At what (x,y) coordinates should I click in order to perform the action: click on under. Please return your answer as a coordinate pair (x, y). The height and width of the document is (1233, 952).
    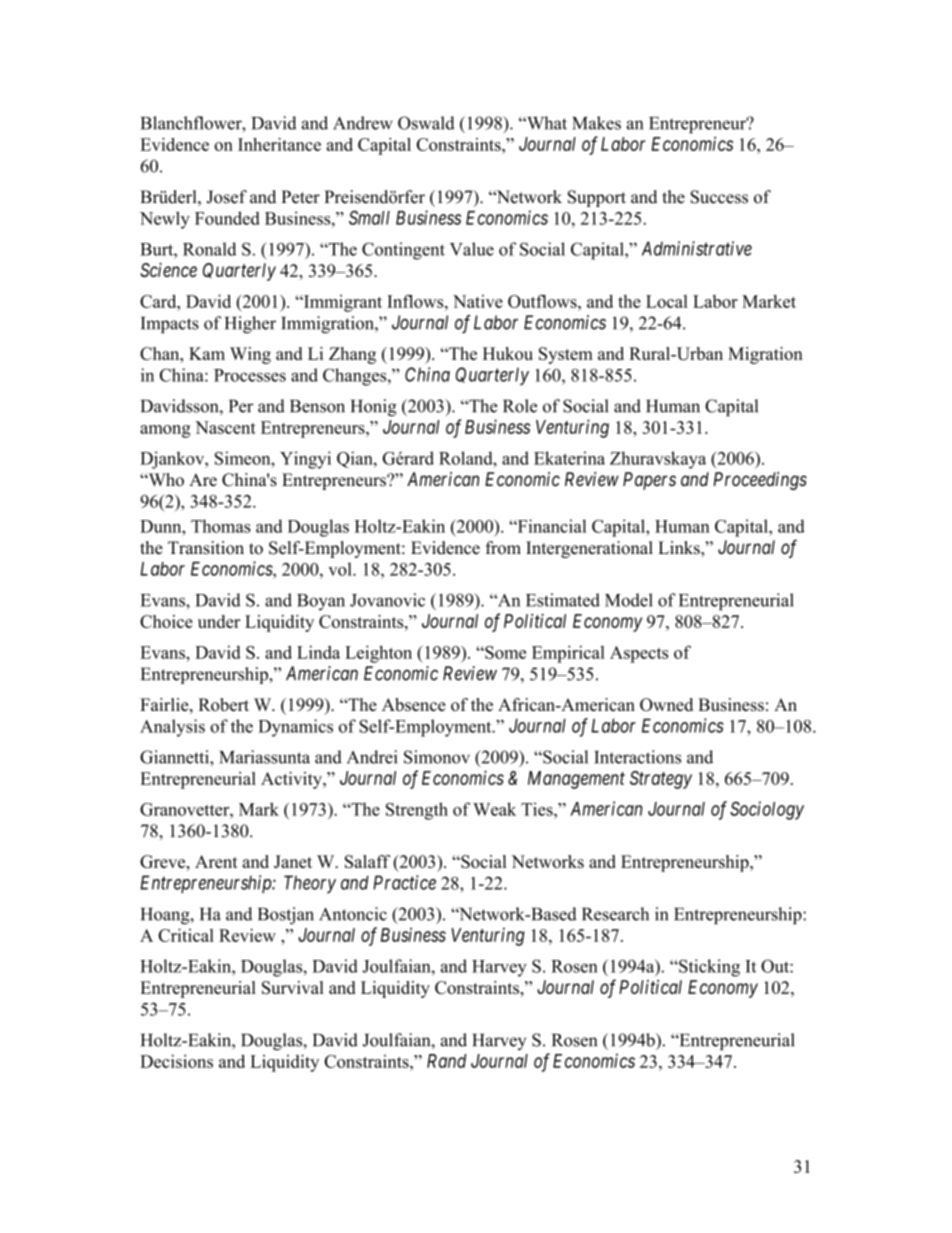
    Looking at the image, I should click on (219, 621).
